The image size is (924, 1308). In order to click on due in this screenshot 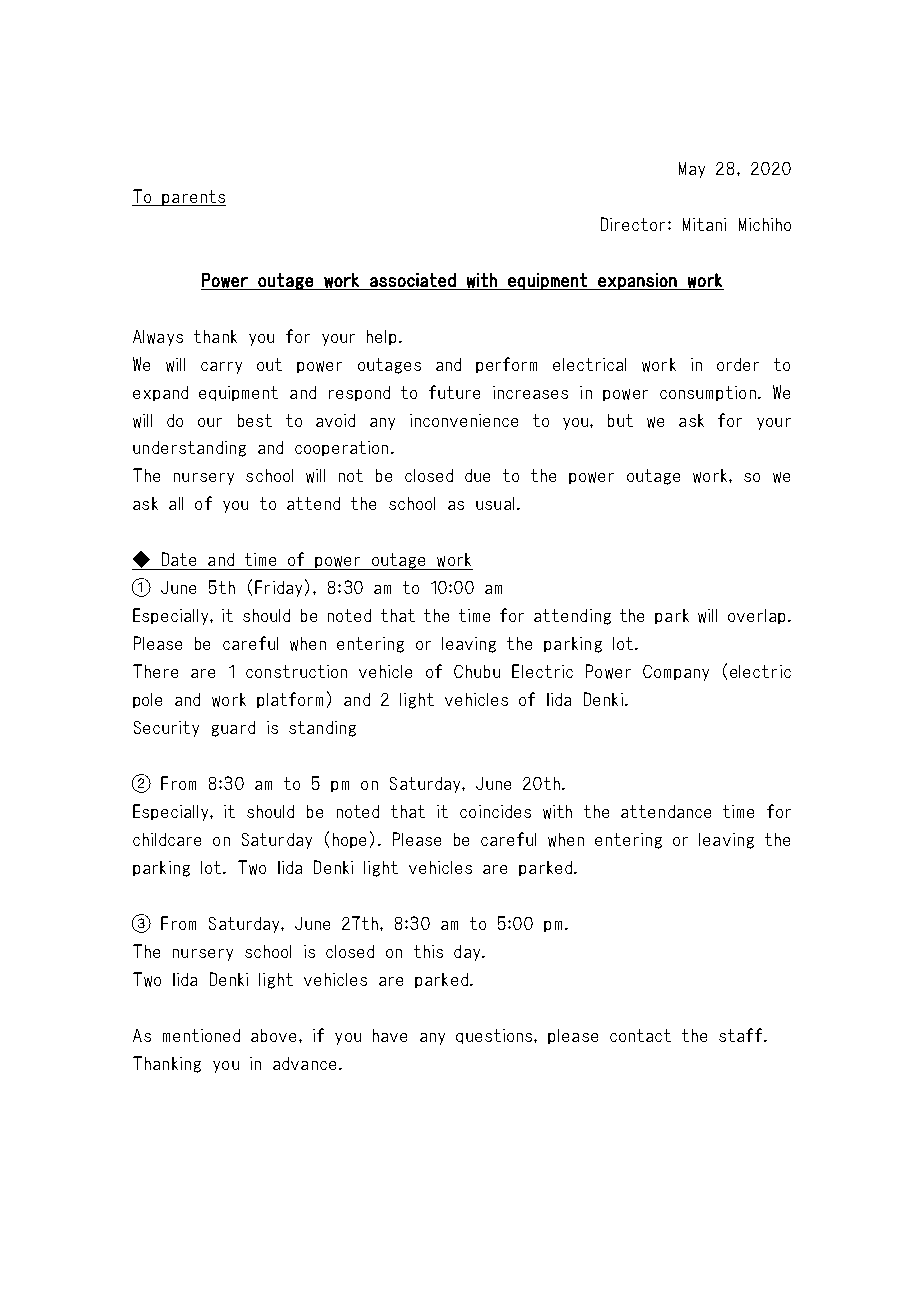, I will do `click(477, 475)`.
